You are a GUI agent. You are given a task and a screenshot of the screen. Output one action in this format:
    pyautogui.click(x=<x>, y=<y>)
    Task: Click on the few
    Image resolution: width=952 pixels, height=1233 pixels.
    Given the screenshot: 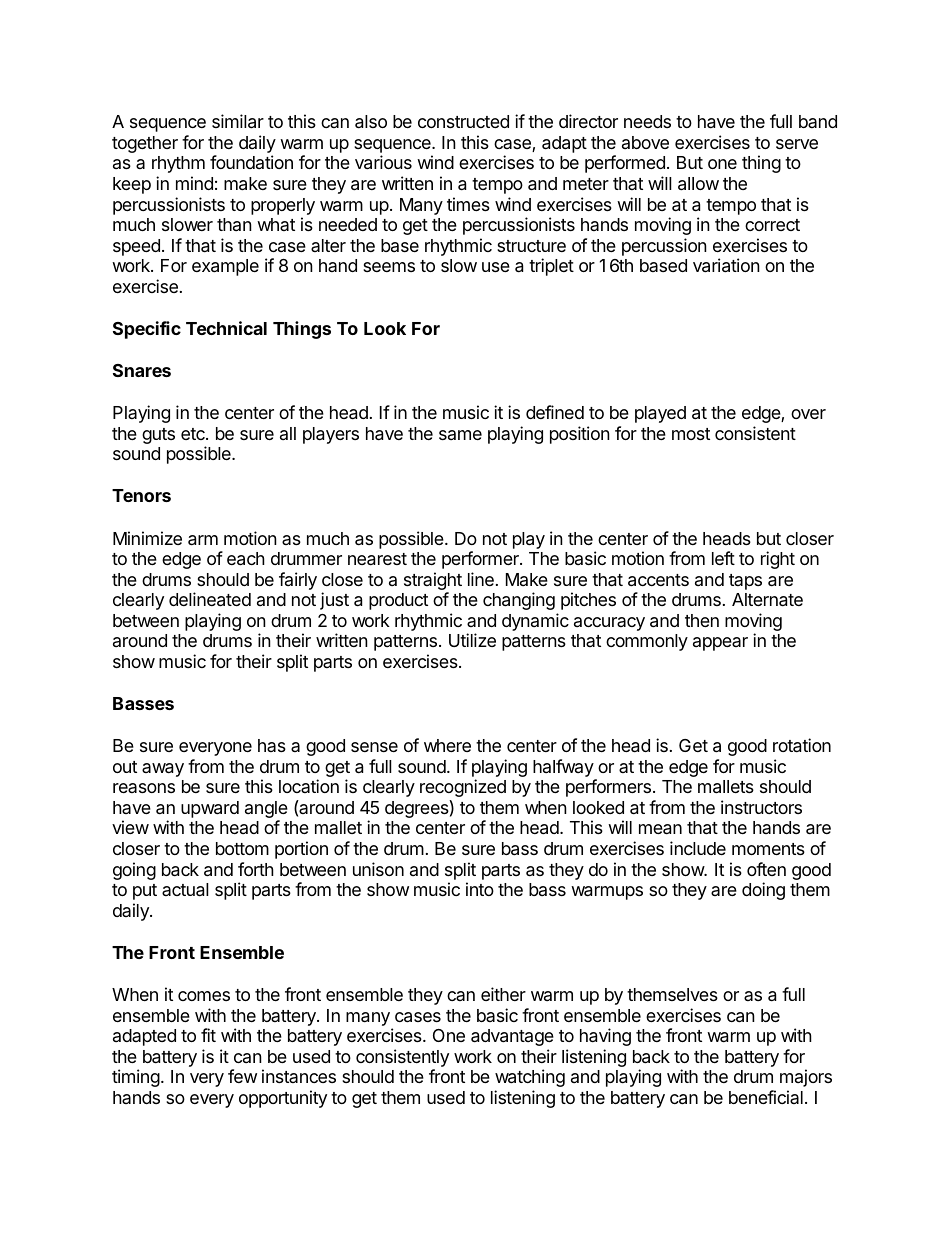 What is the action you would take?
    pyautogui.click(x=242, y=1076)
